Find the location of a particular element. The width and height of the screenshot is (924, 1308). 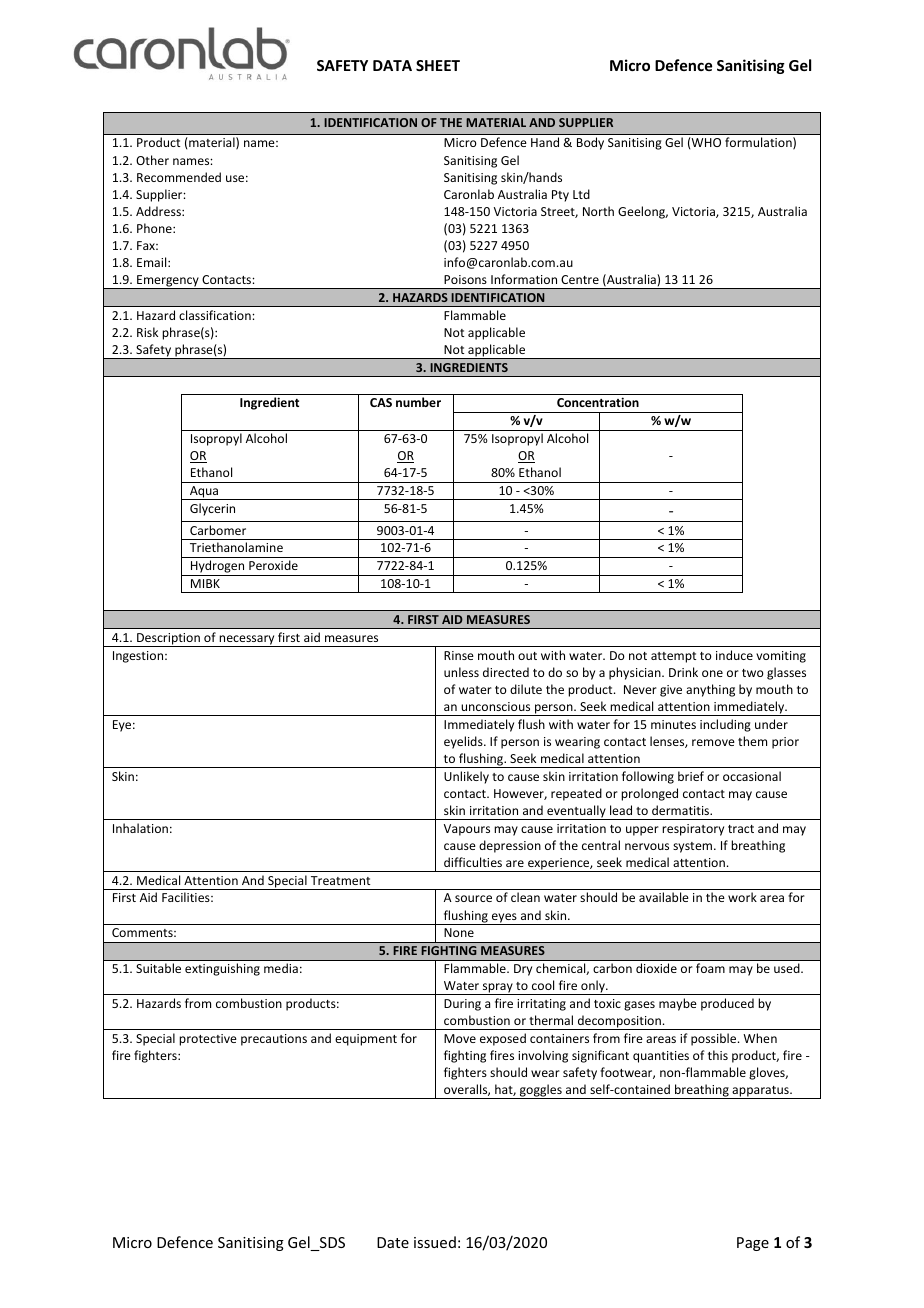

Body is located at coordinates (590, 143).
